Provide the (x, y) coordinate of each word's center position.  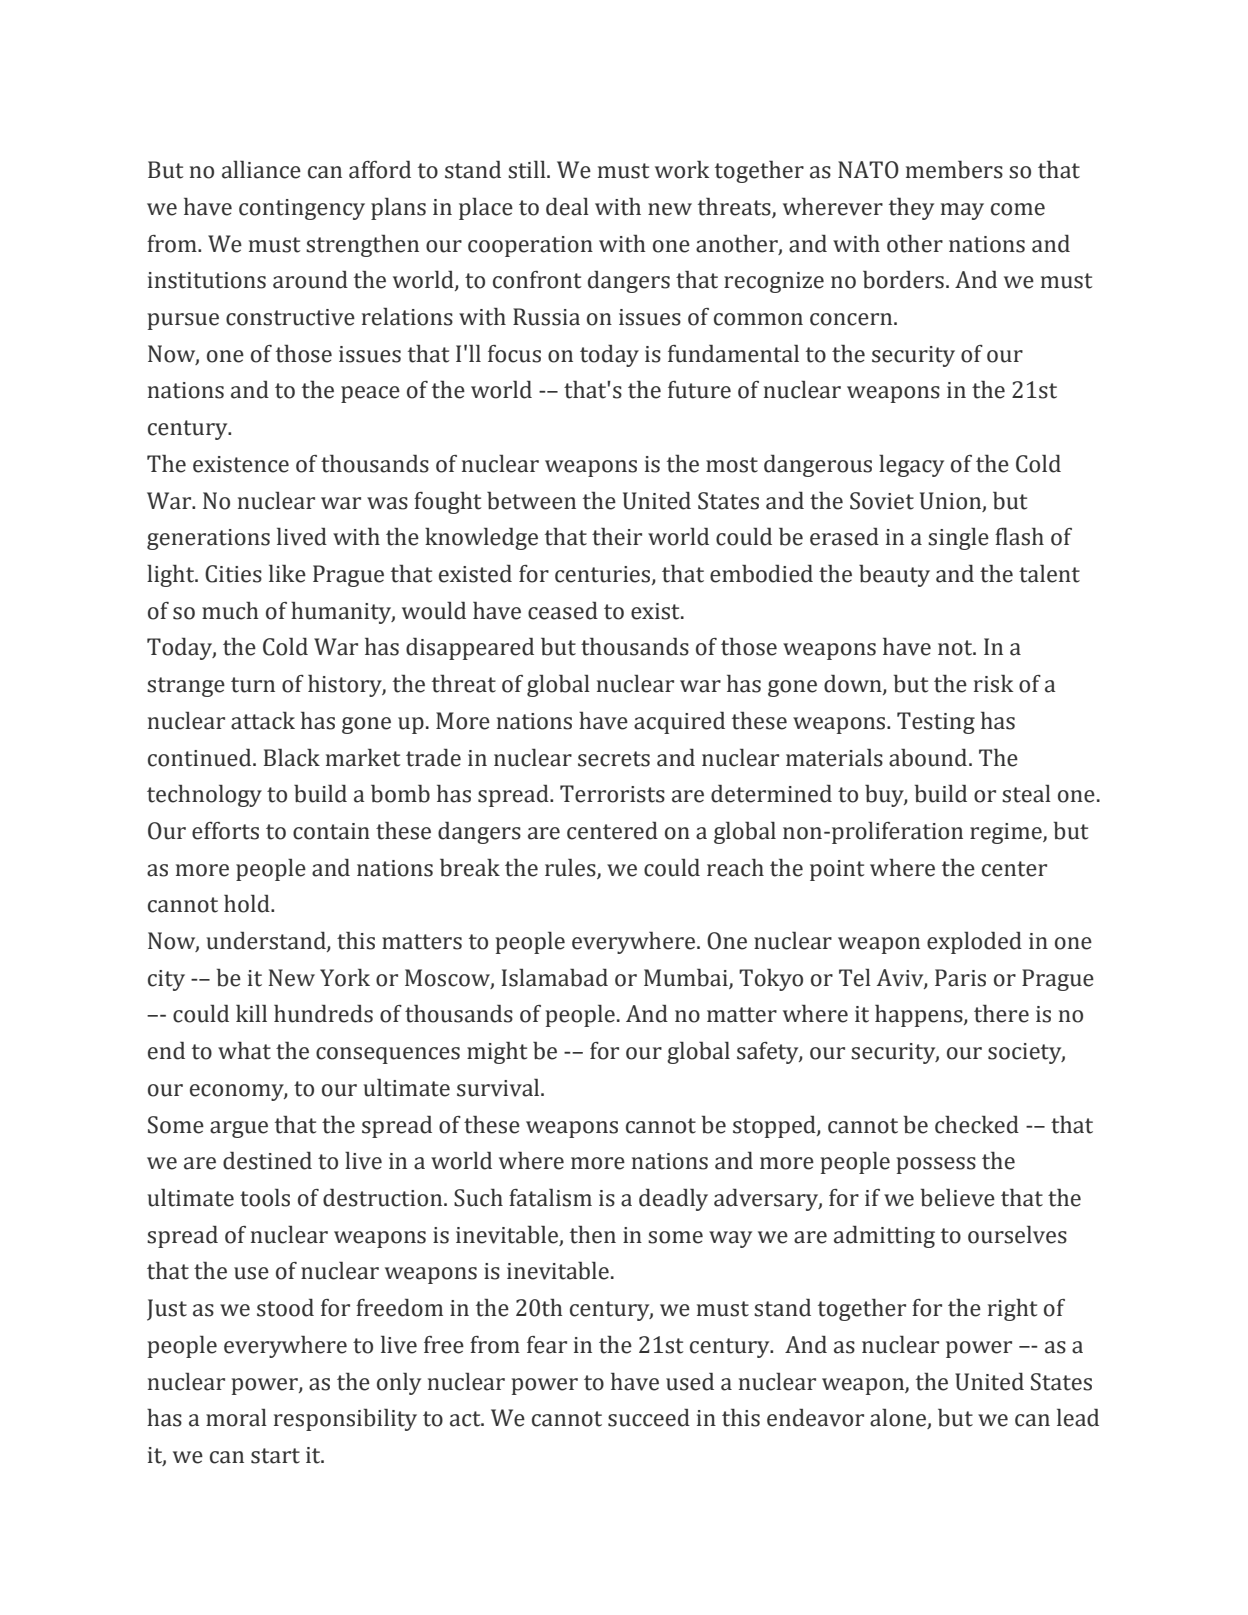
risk (994, 684)
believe (957, 1198)
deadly (673, 1200)
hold (248, 904)
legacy (911, 466)
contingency (302, 209)
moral (236, 1418)
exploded (974, 943)
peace (370, 394)
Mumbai (686, 978)
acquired (679, 723)
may (962, 211)
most (732, 465)
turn (253, 685)
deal (567, 207)
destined (267, 1161)
